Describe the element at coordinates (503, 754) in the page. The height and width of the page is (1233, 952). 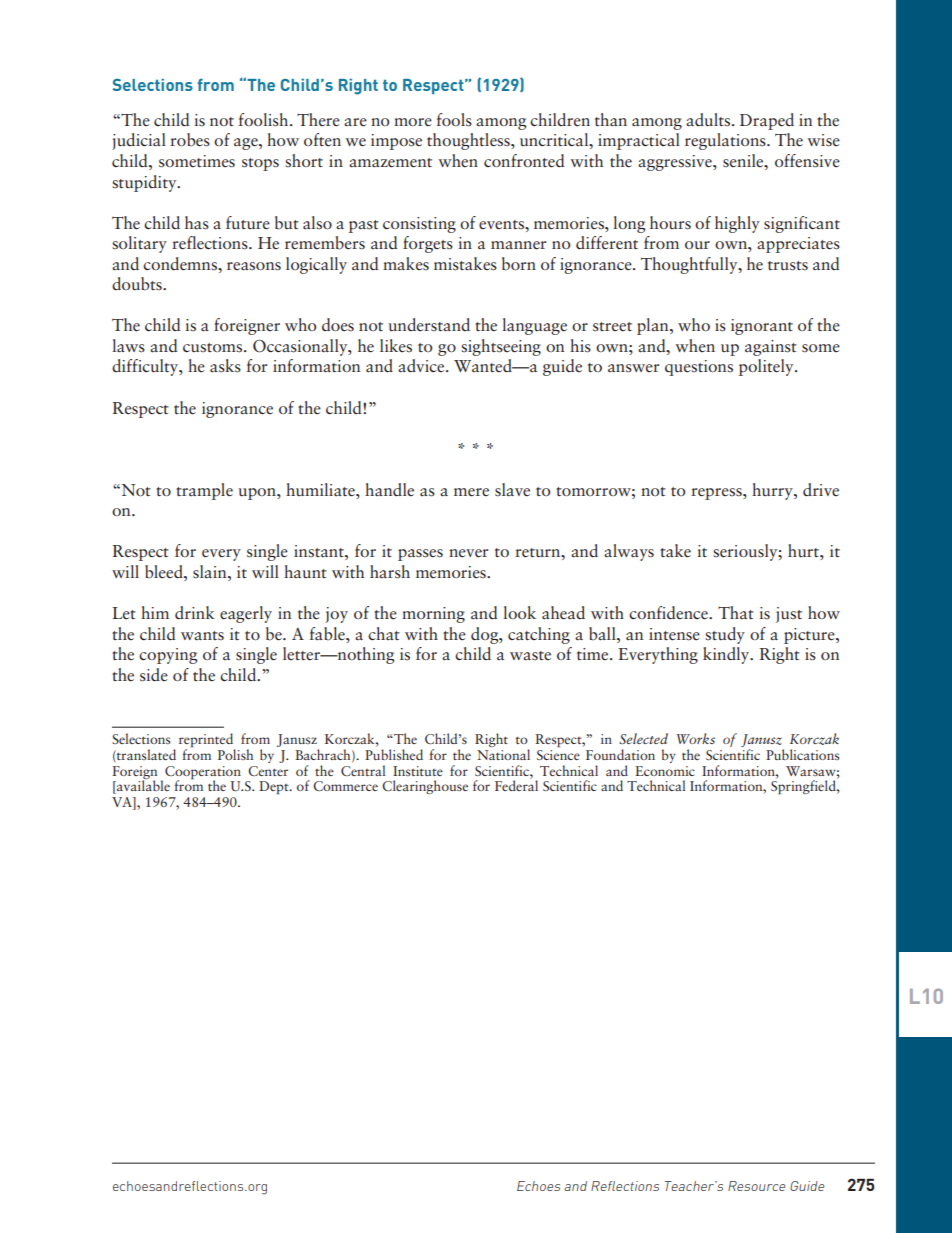
I see `National` at that location.
